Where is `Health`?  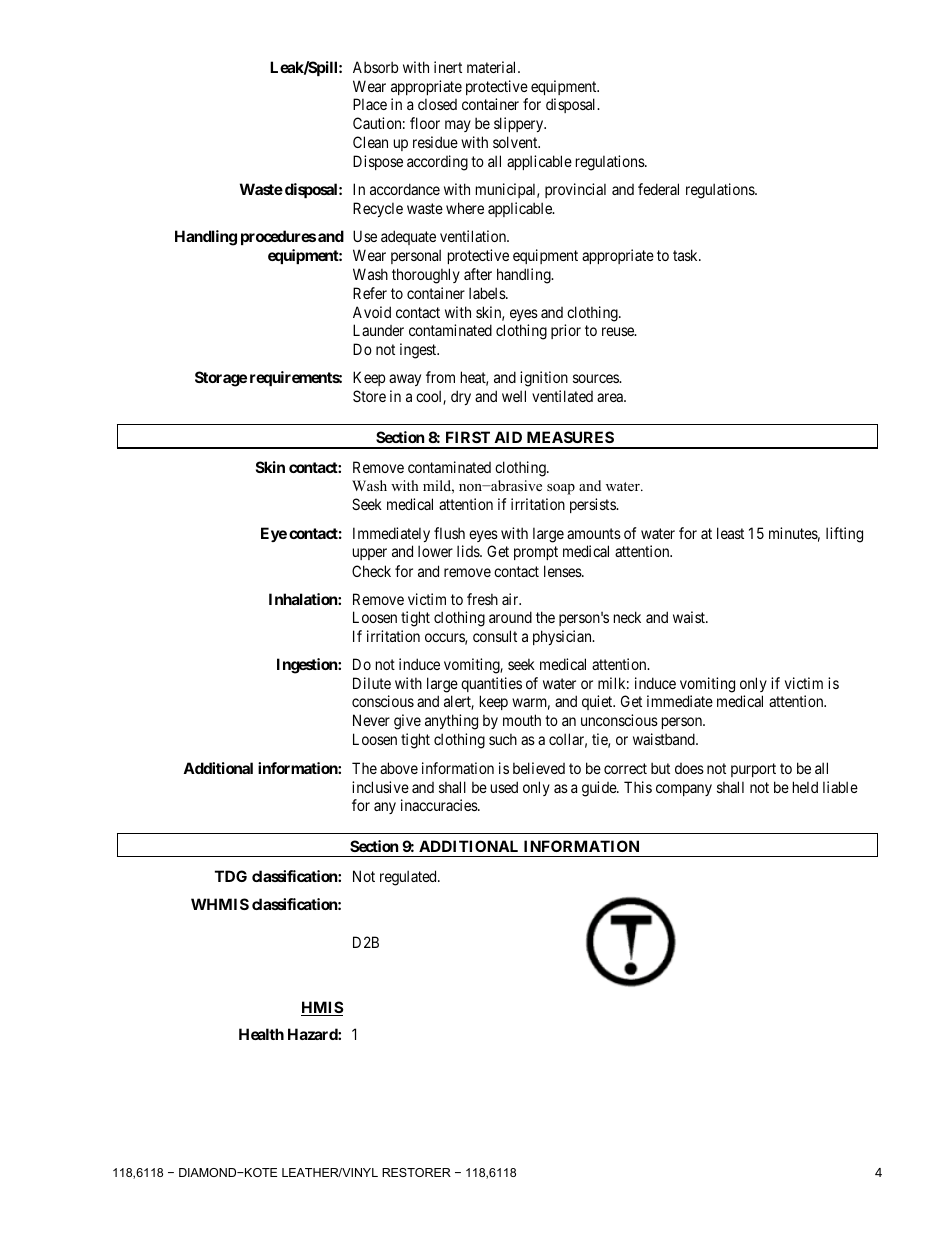
Health is located at coordinates (261, 1034).
